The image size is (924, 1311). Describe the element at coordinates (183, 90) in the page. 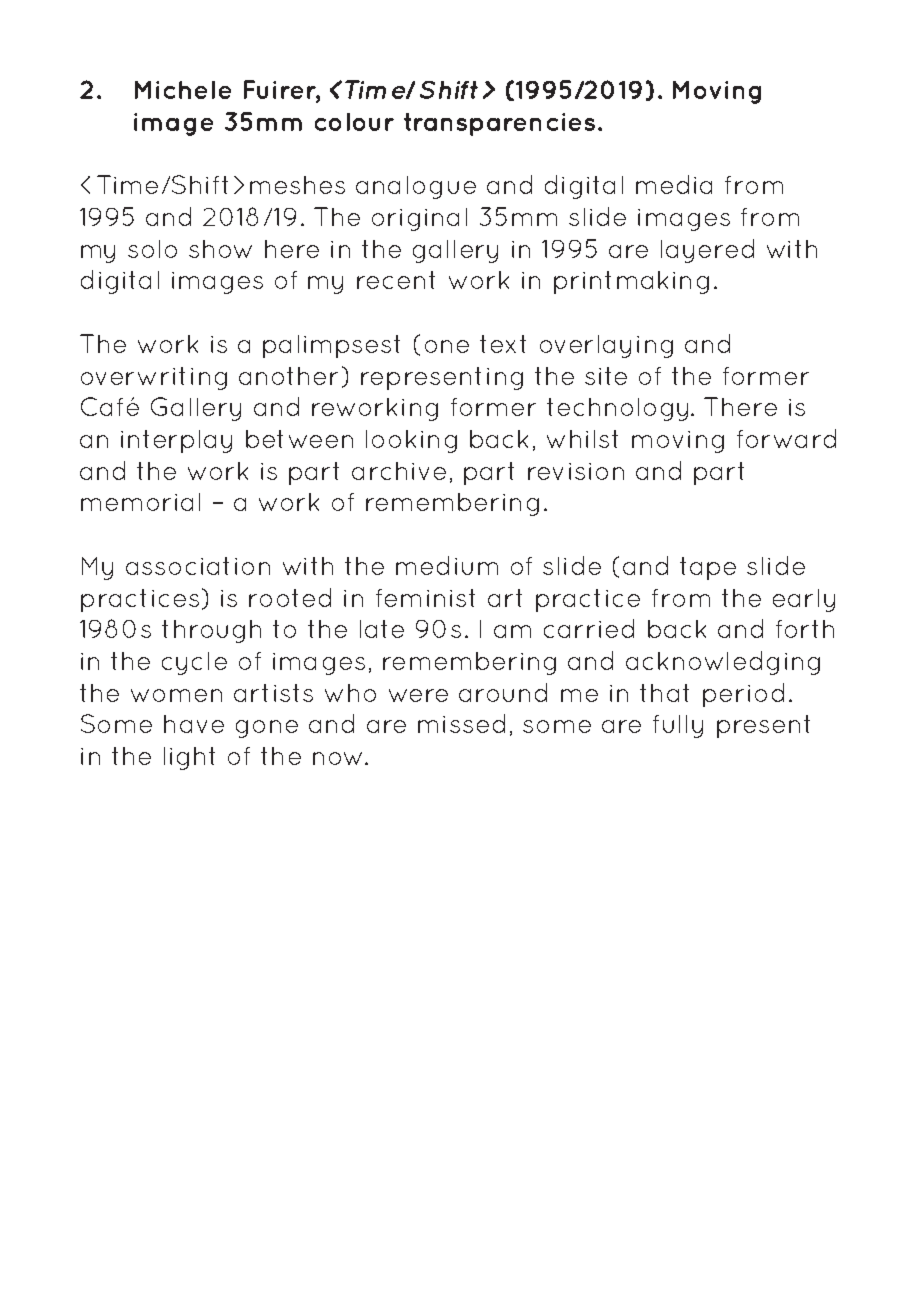

I see `Michele` at that location.
